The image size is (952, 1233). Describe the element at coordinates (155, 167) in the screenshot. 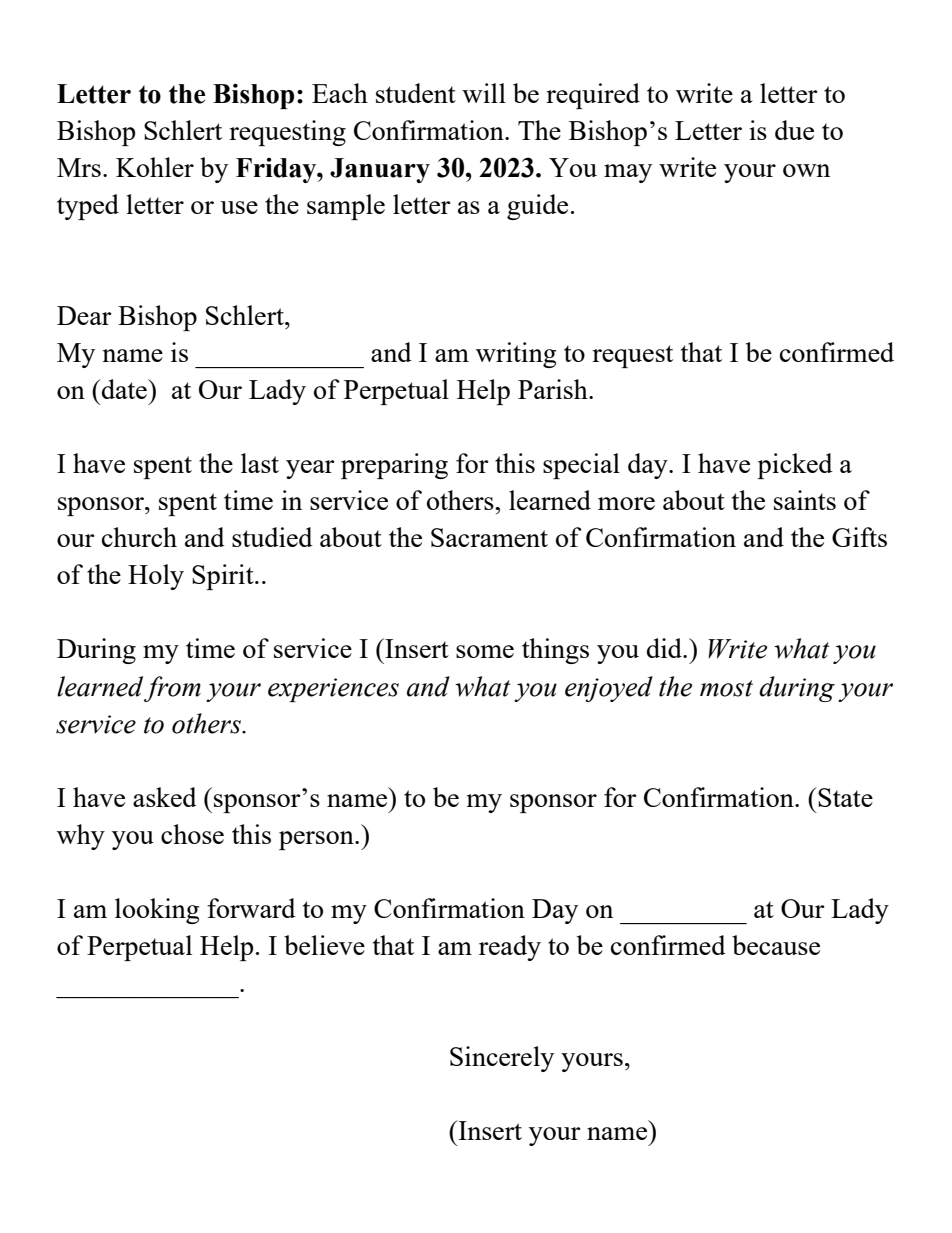

I see `Kohler` at that location.
